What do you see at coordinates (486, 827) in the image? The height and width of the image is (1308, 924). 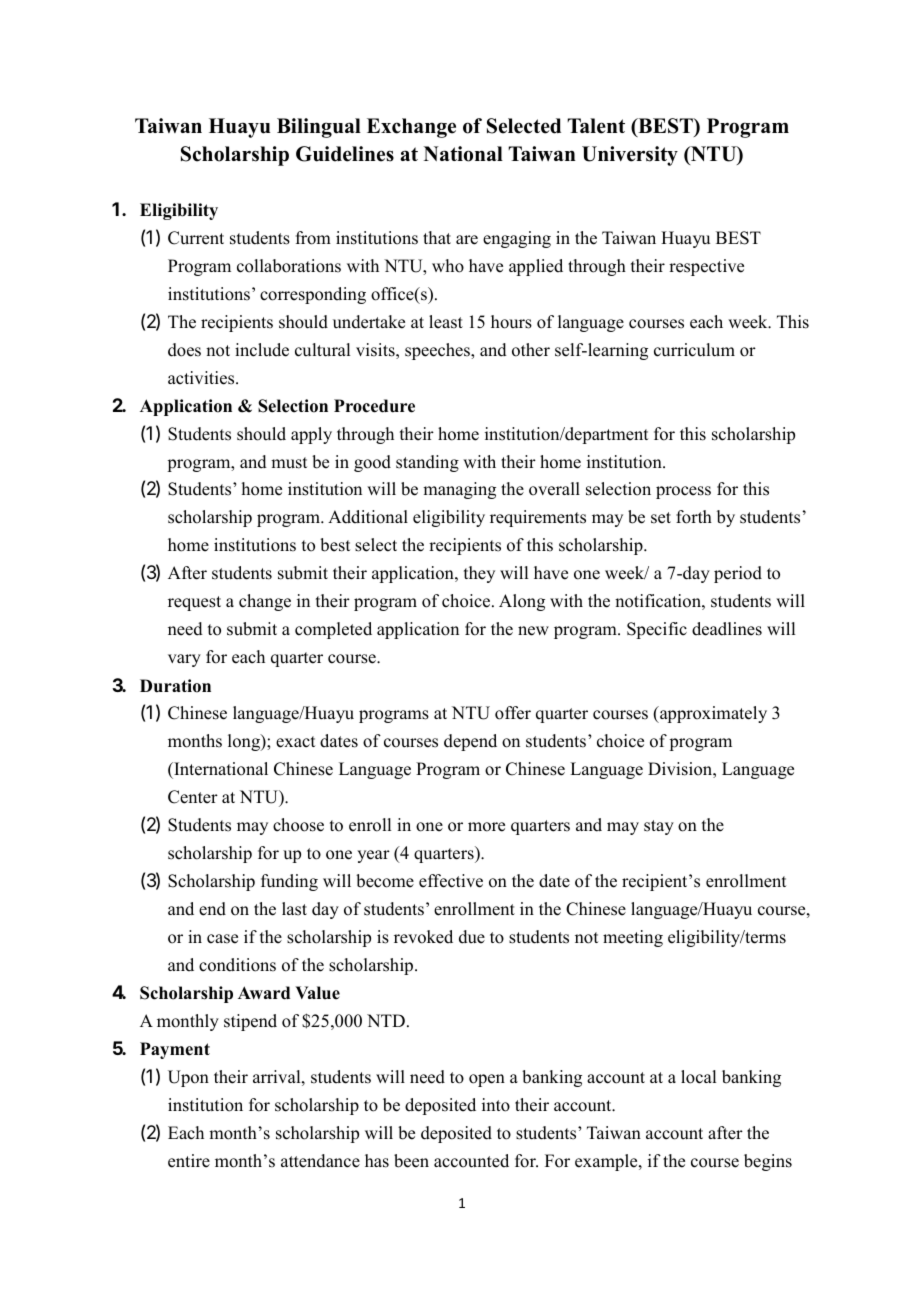 I see `more` at bounding box center [486, 827].
